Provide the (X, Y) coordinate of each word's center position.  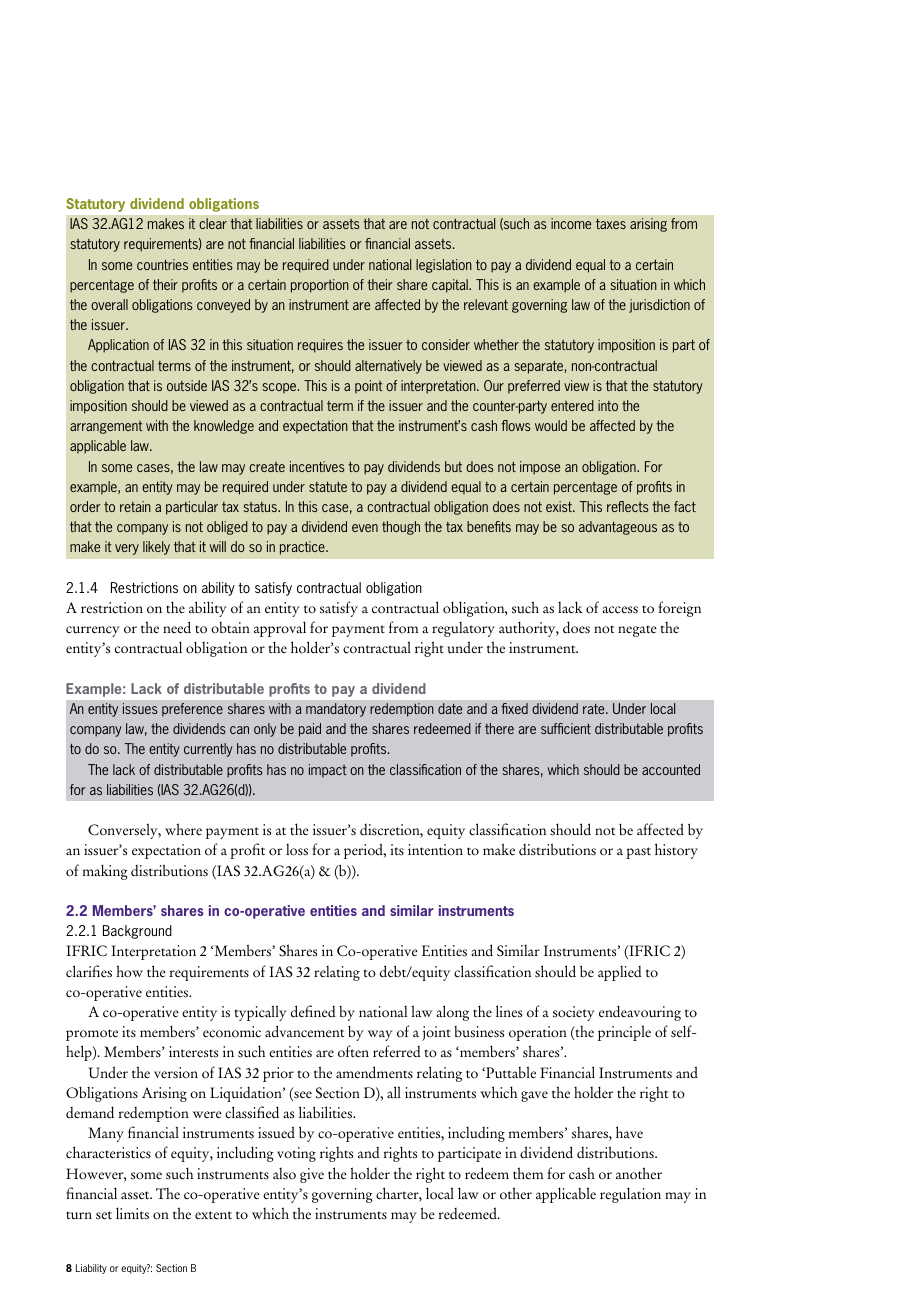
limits (132, 1213)
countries (162, 264)
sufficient (566, 728)
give (312, 1175)
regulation (630, 1195)
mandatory (336, 710)
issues (140, 708)
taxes (611, 224)
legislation (444, 266)
